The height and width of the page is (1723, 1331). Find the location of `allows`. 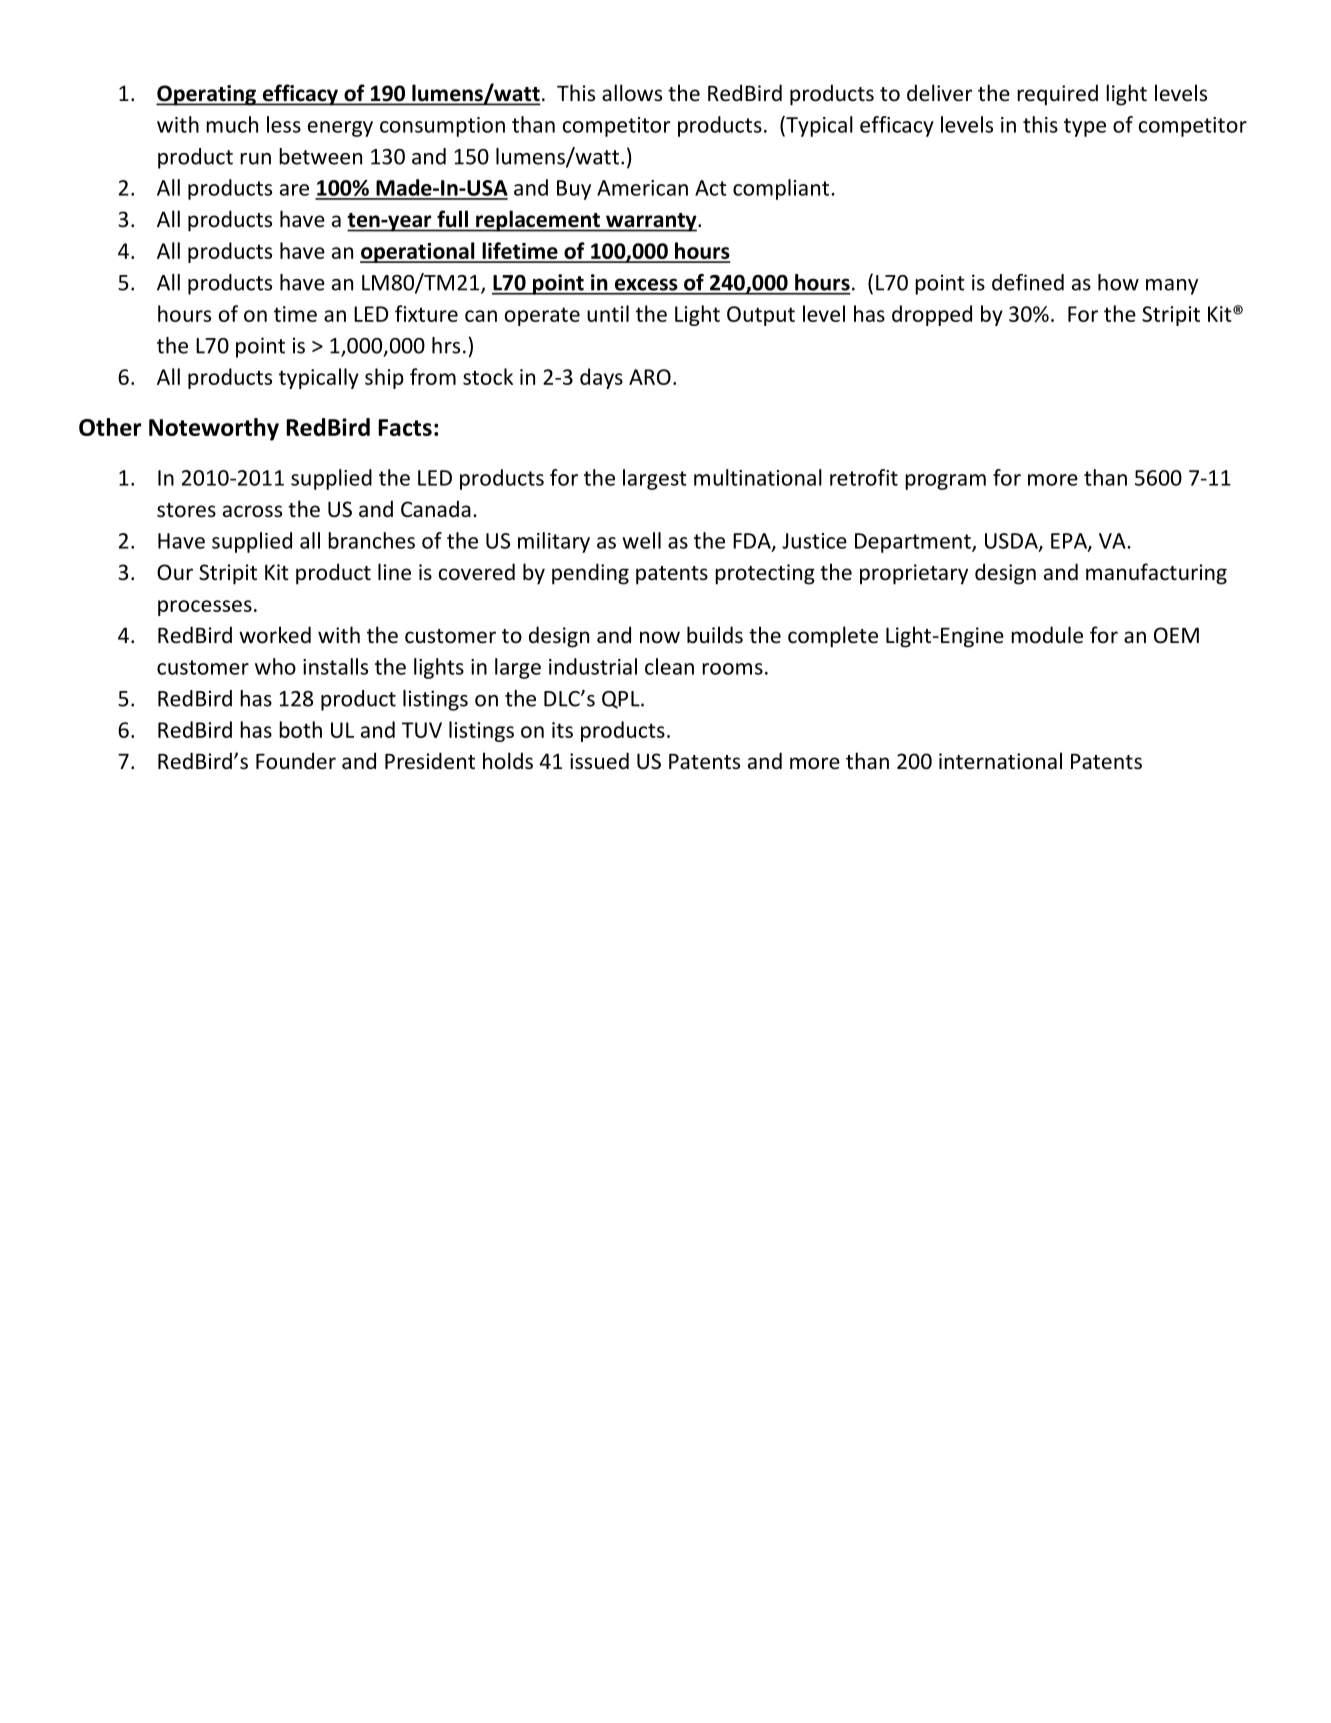

allows is located at coordinates (632, 92).
